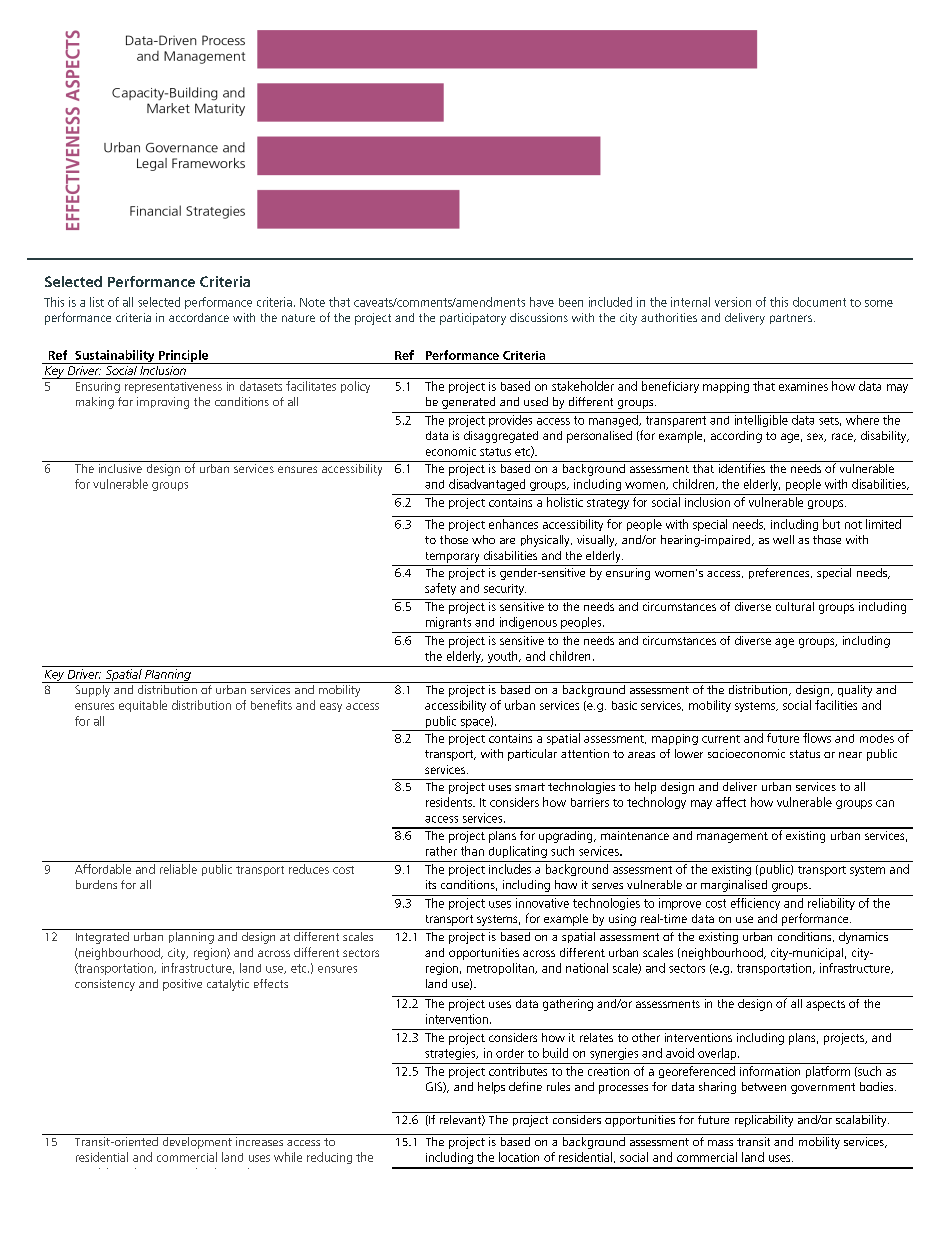 The width and height of the document is (952, 1233). Describe the element at coordinates (532, 755) in the document. I see `particular` at that location.
